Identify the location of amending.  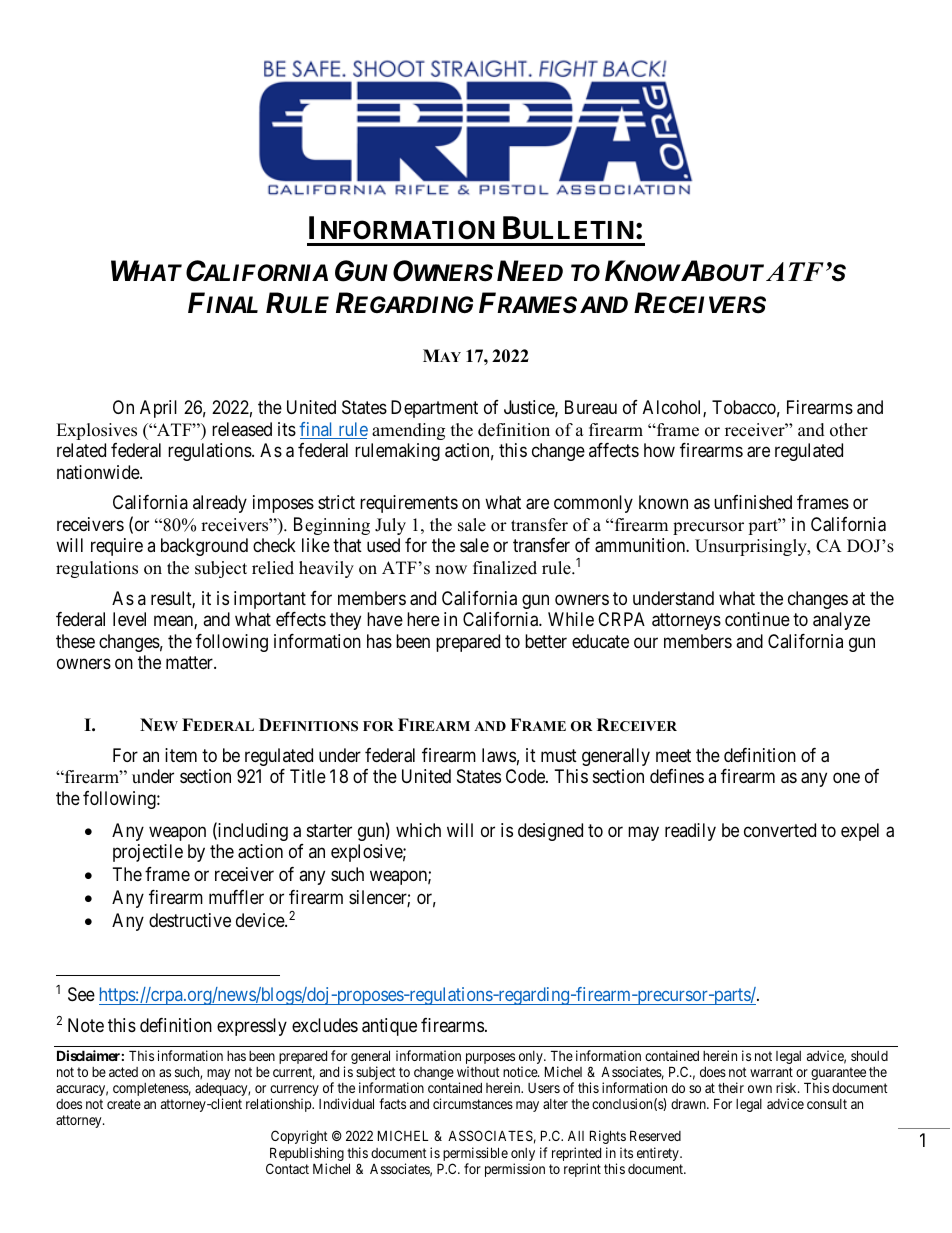
(408, 431).
